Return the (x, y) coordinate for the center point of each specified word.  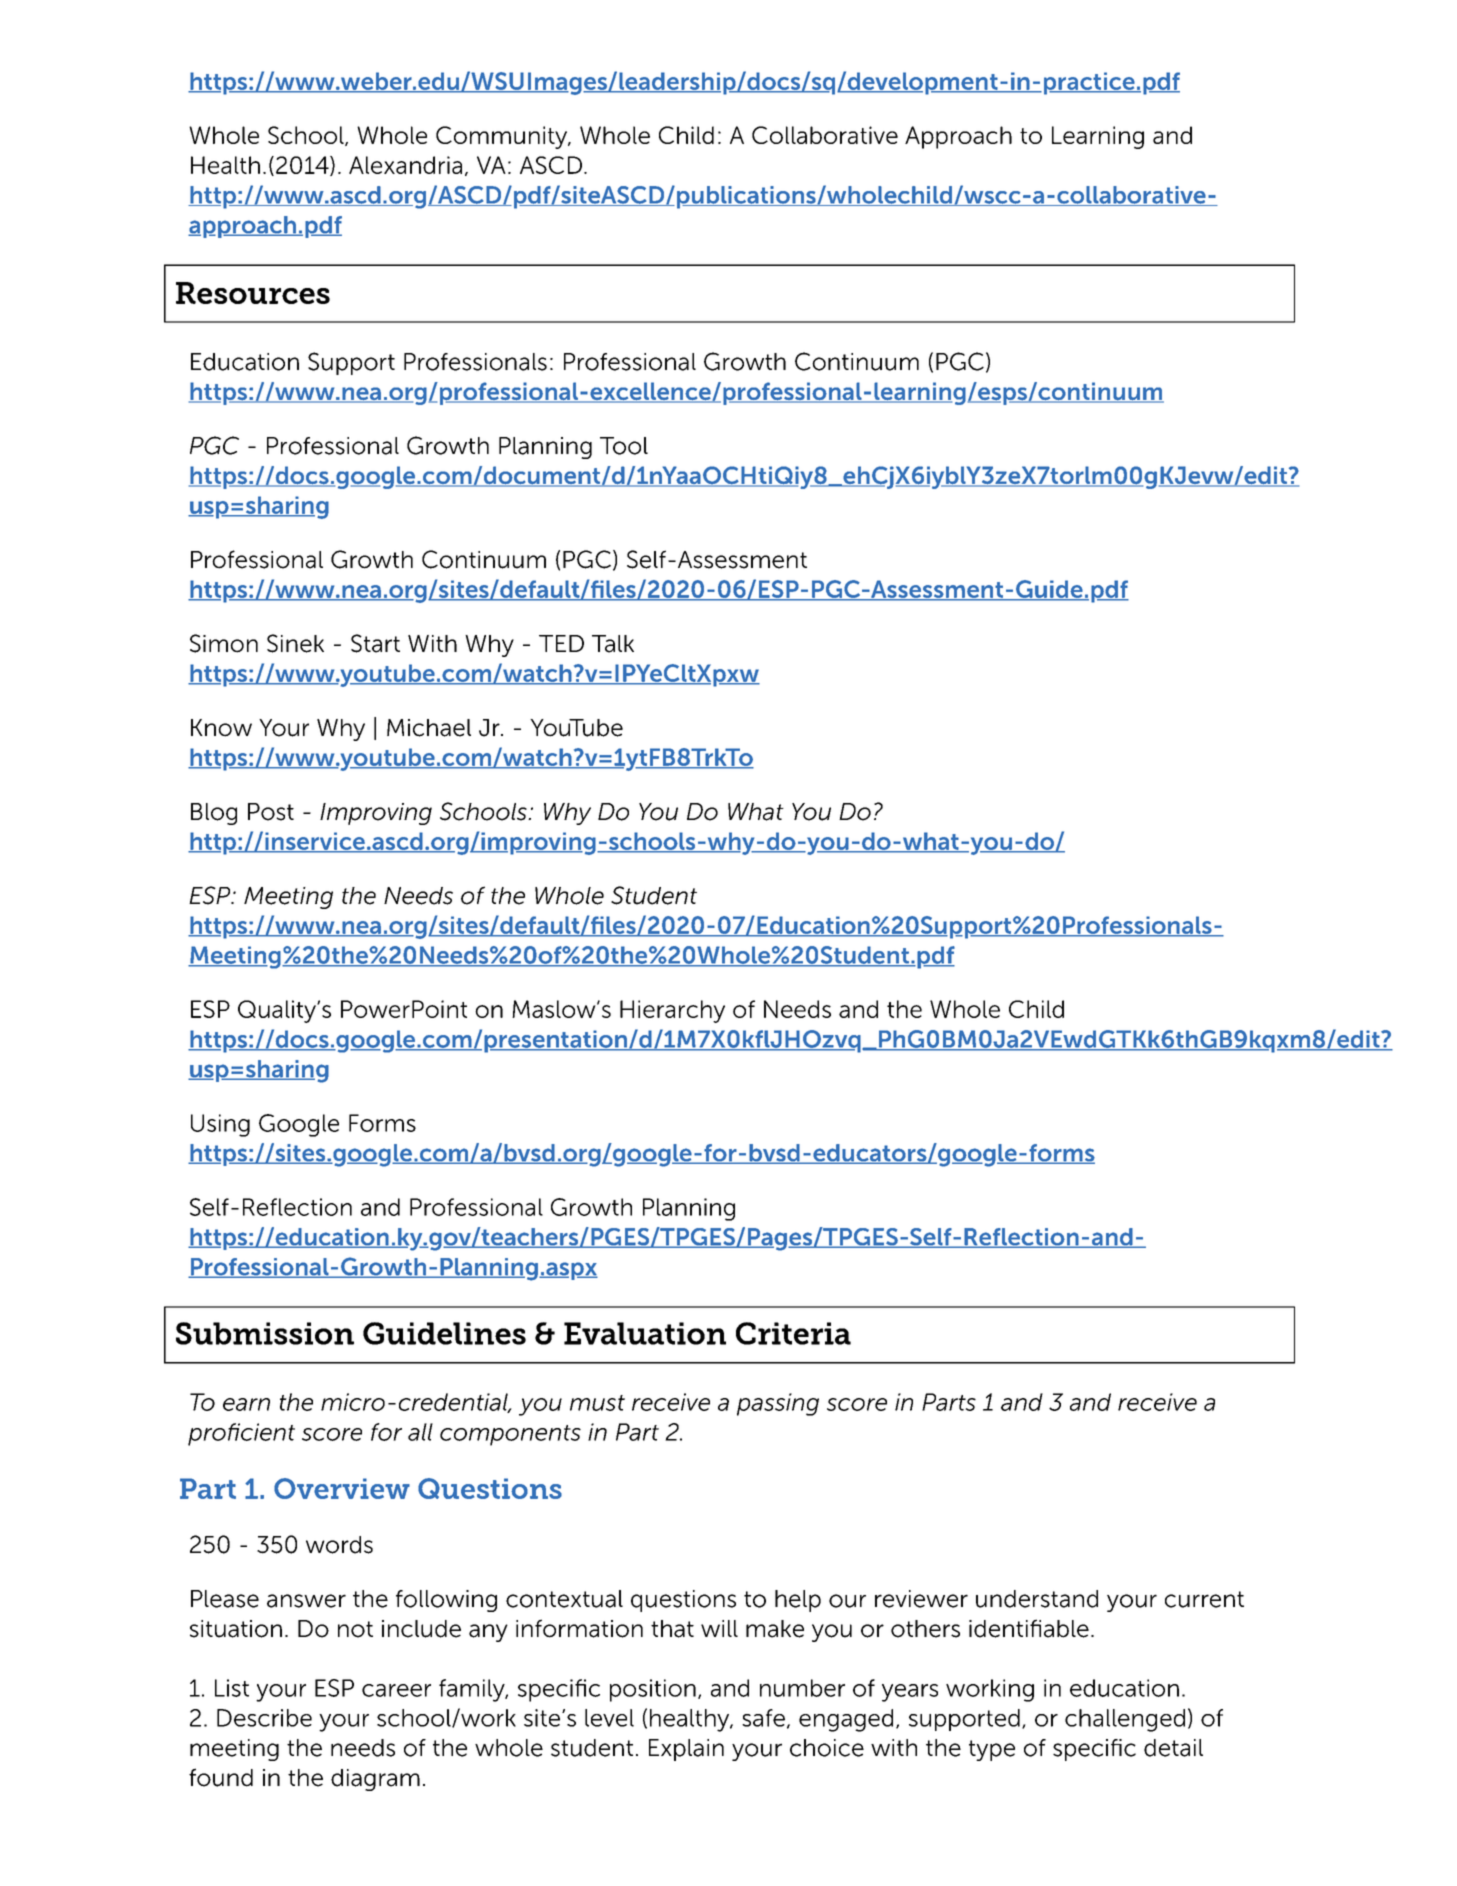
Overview (342, 1488)
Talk (613, 644)
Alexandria (405, 165)
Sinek (295, 643)
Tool (624, 446)
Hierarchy (672, 1011)
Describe (264, 1718)
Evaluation (645, 1333)
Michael (429, 728)
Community (503, 137)
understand (1037, 1599)
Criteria (793, 1333)
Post (271, 812)
